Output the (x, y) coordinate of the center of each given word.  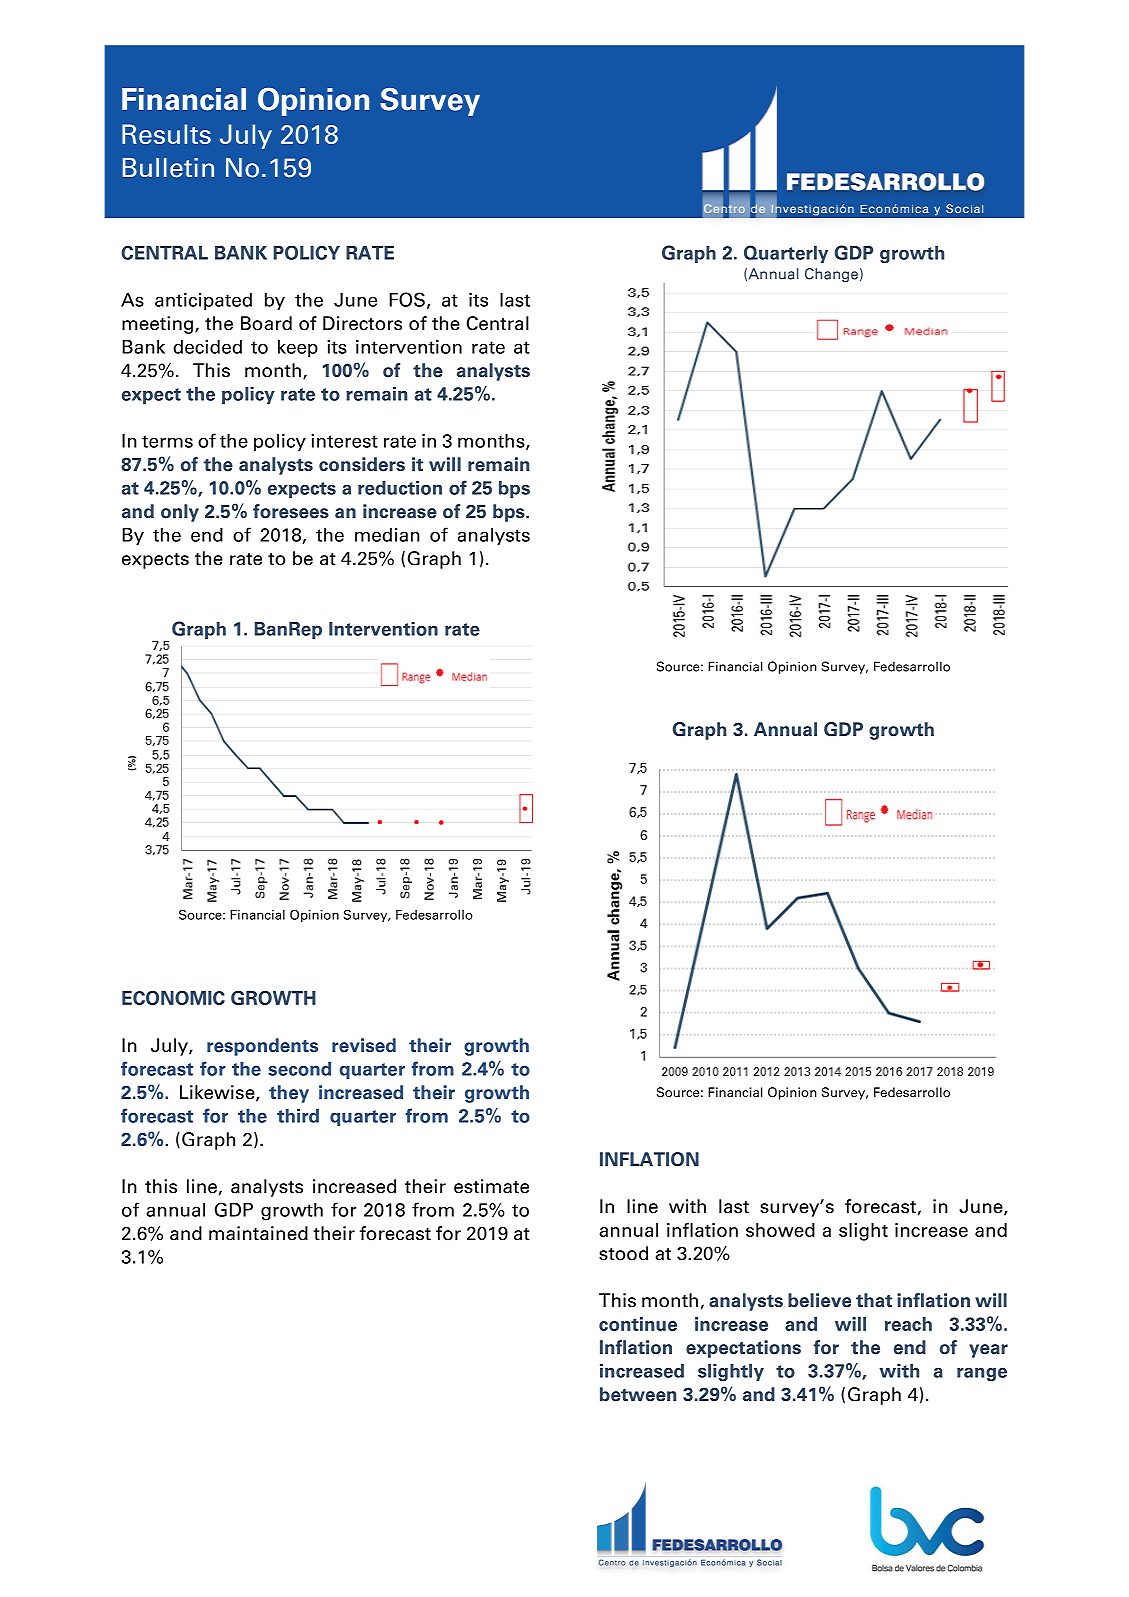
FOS (407, 299)
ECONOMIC (173, 998)
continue (638, 1324)
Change (831, 275)
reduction (400, 488)
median (387, 535)
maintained (258, 1233)
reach (908, 1324)
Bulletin (168, 168)
